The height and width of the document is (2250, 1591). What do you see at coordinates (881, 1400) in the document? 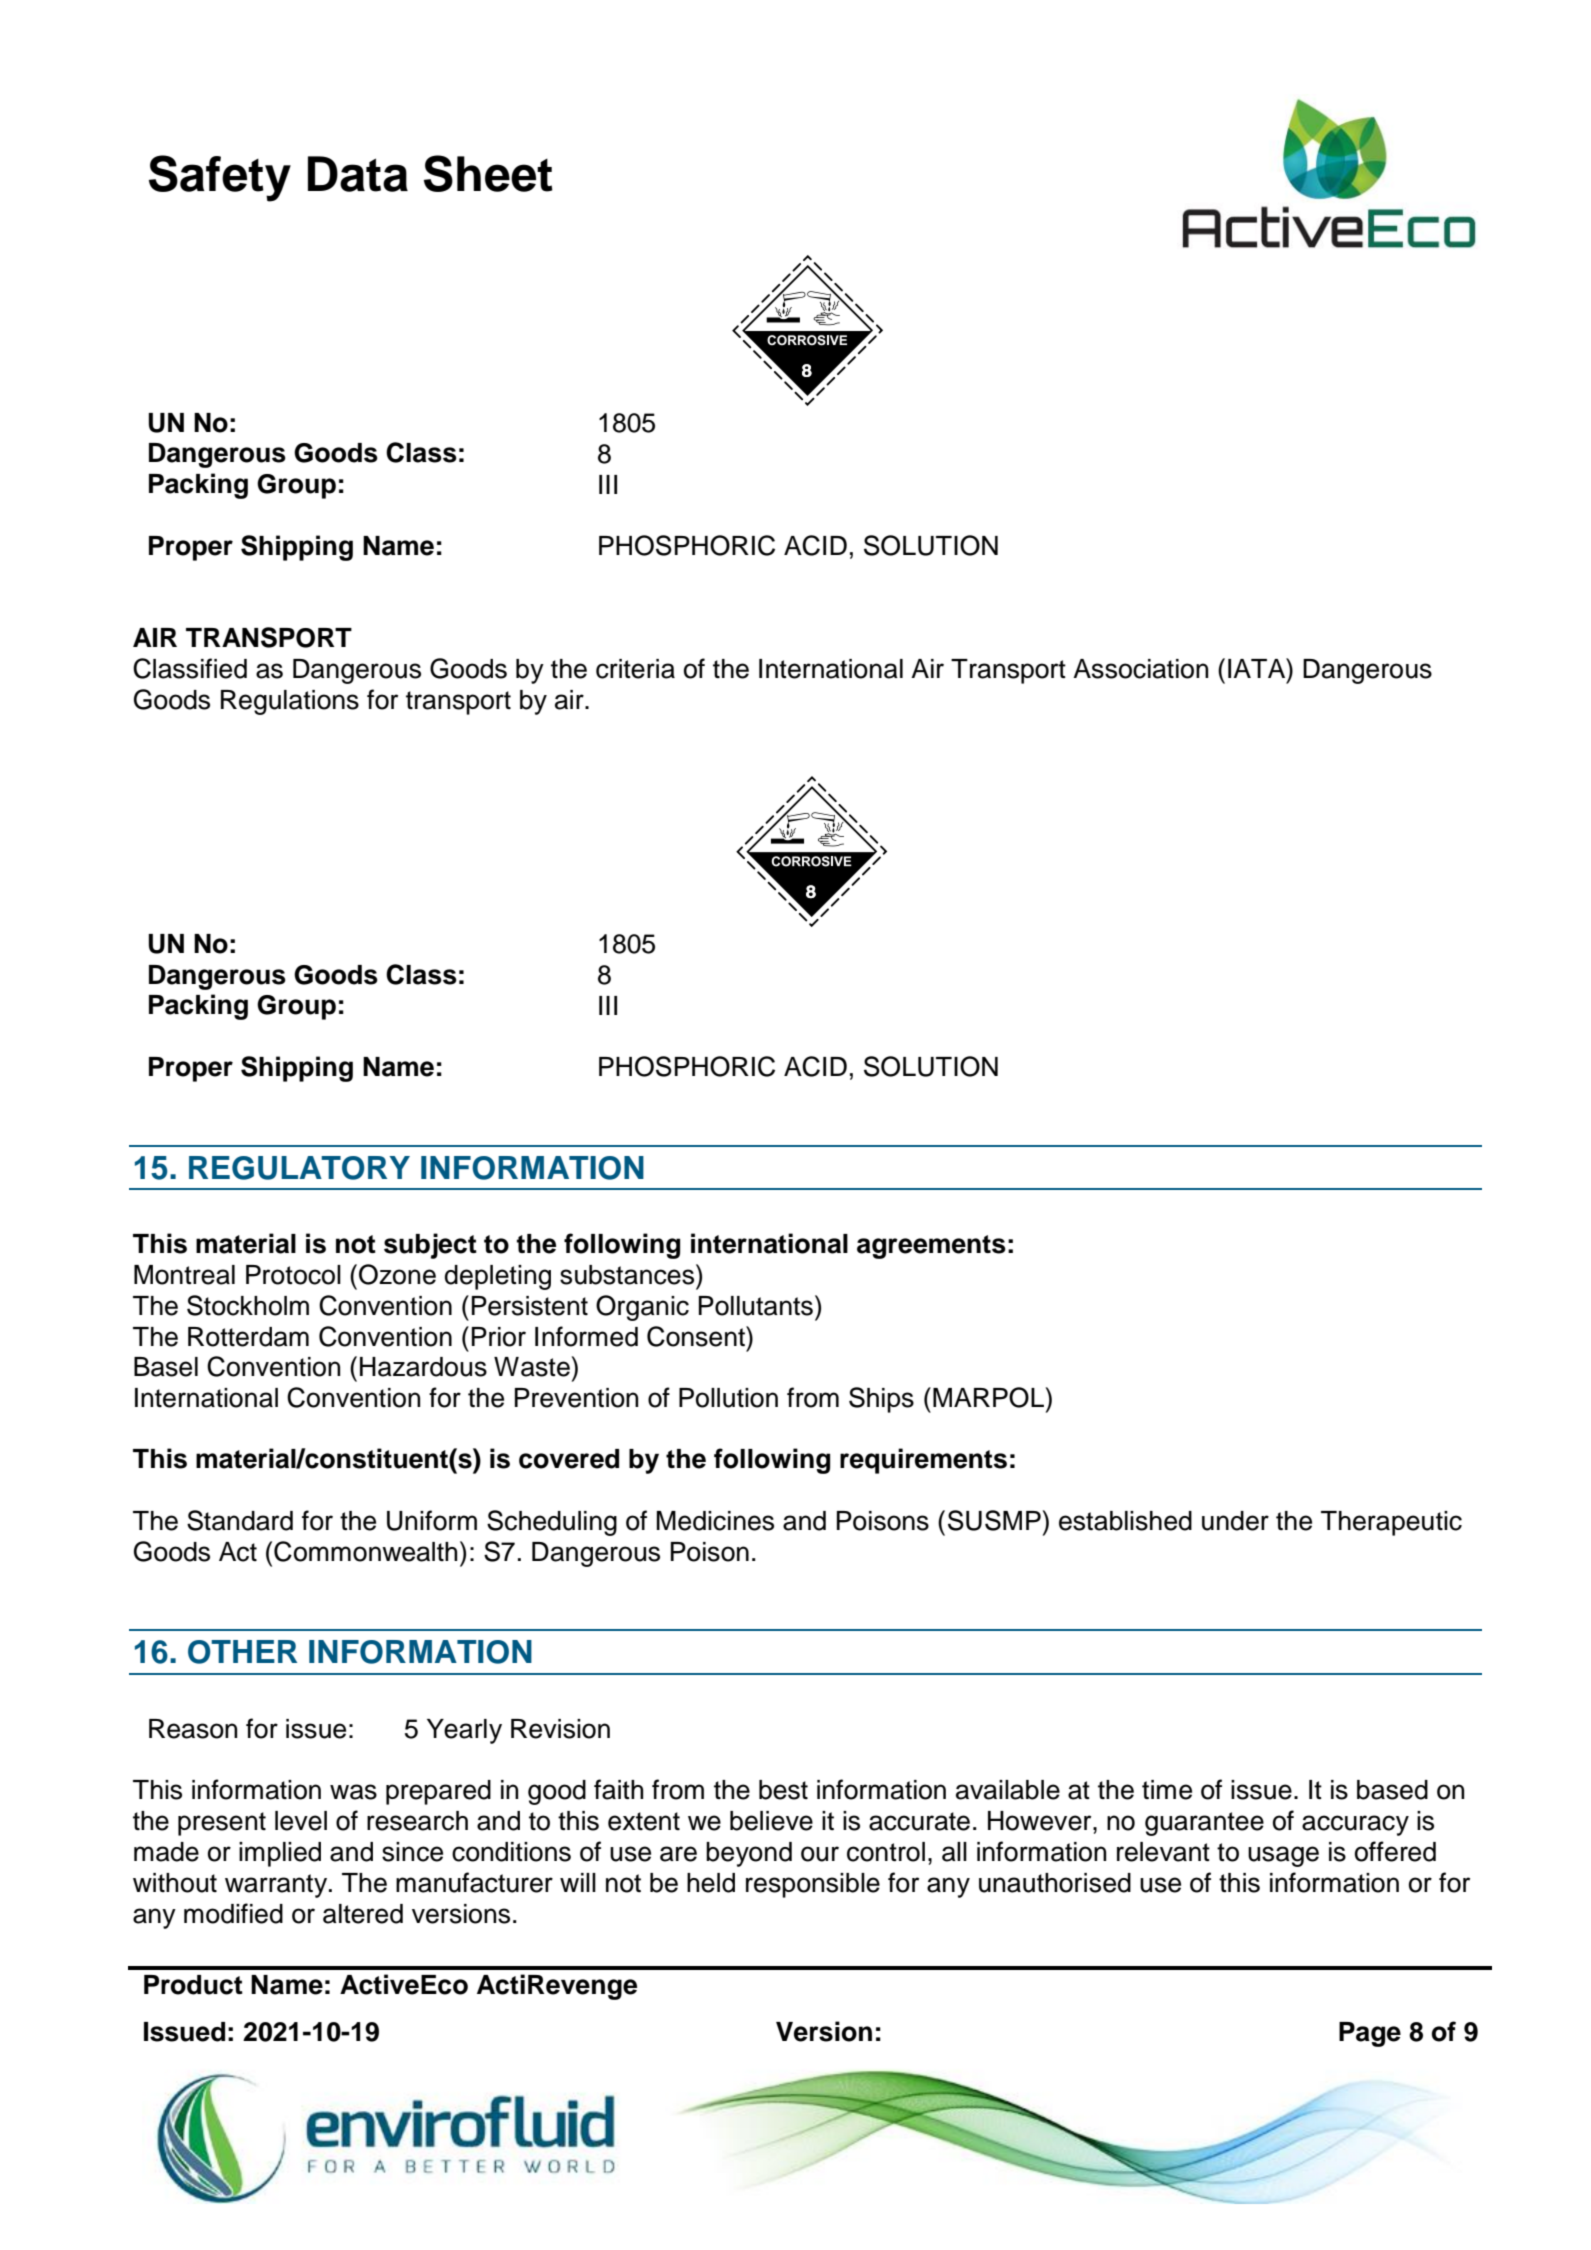
I see `Ships` at bounding box center [881, 1400].
